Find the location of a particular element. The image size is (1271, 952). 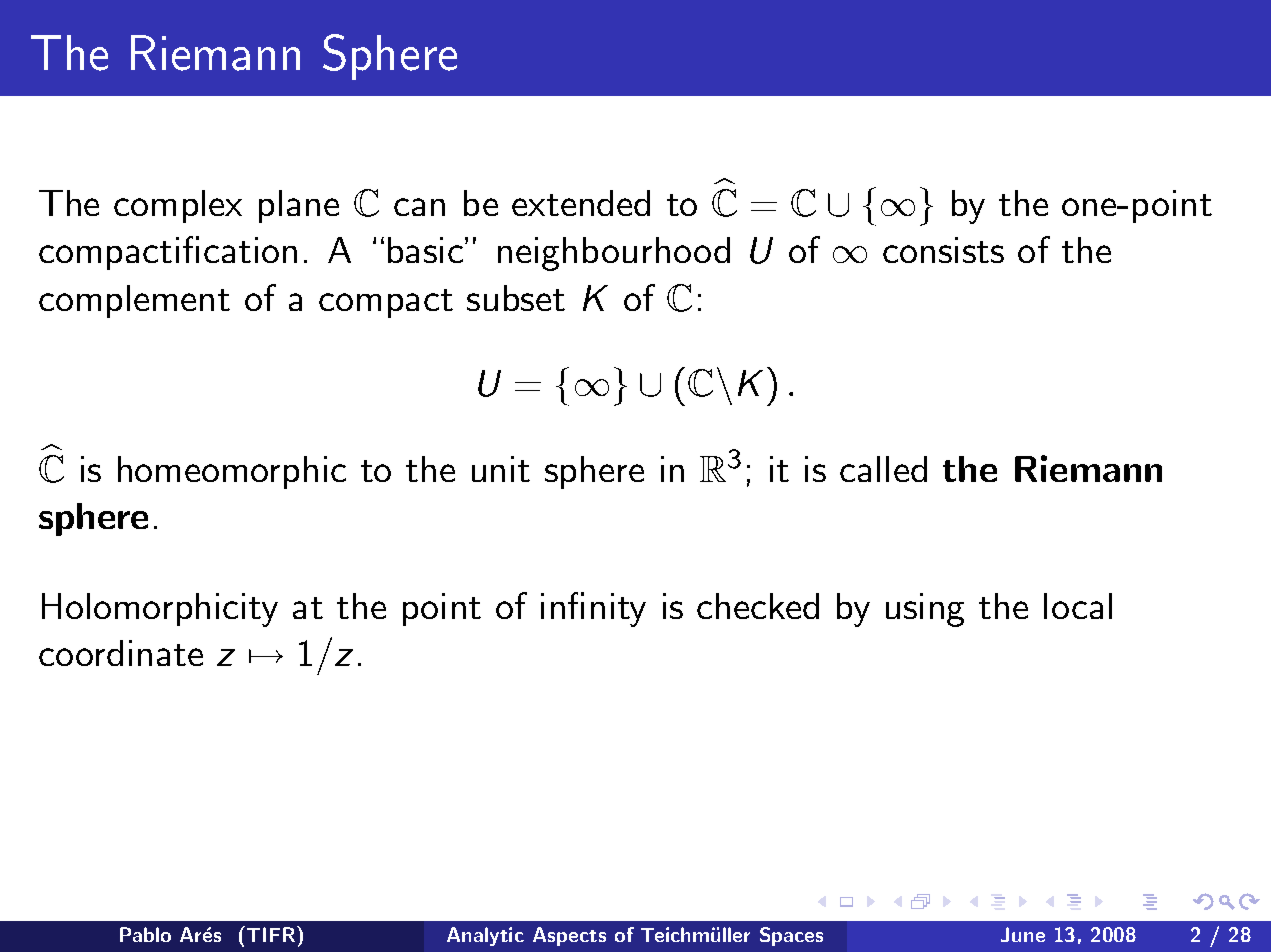

using is located at coordinates (925, 610).
